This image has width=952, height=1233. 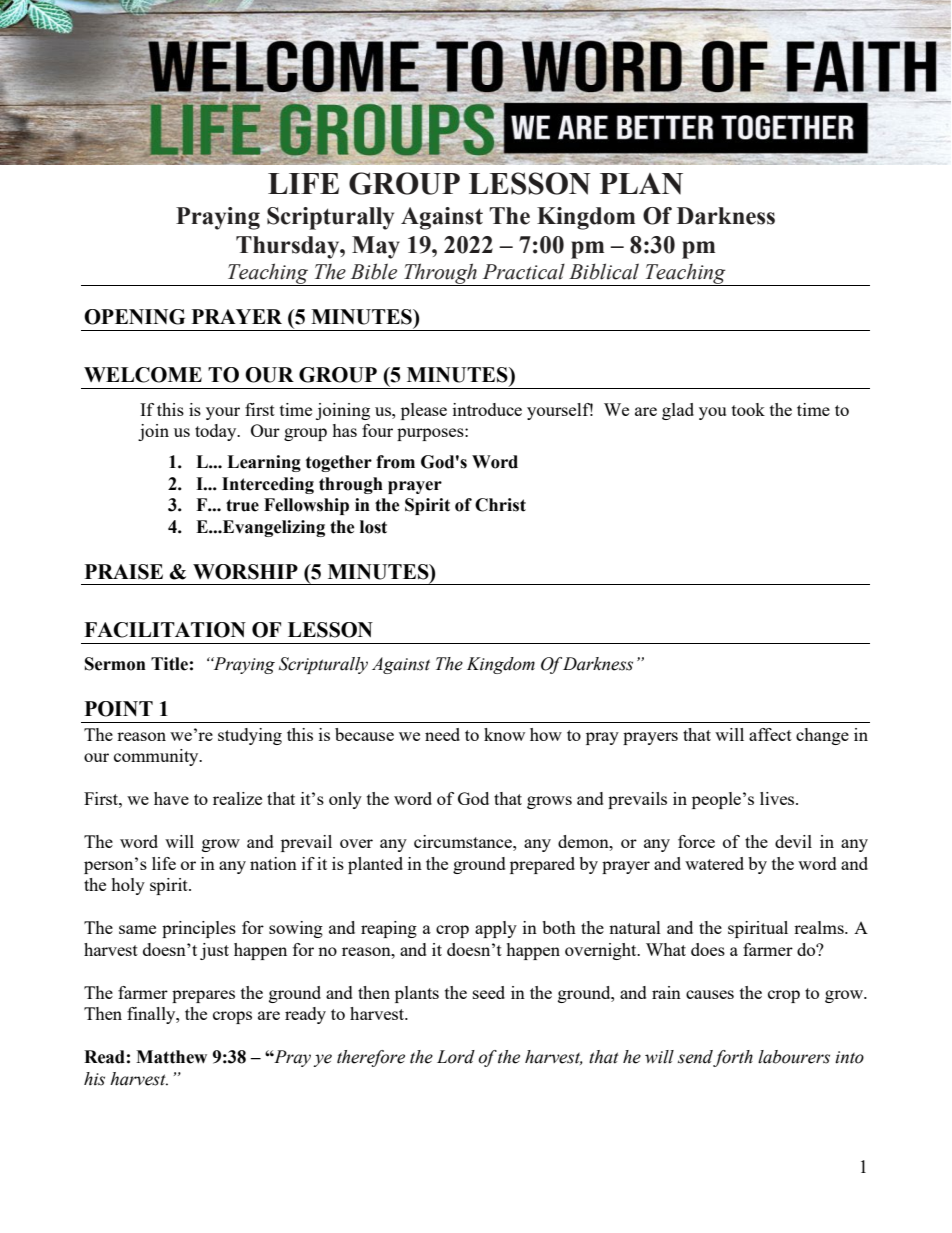 I want to click on OPENING, so click(x=134, y=317).
